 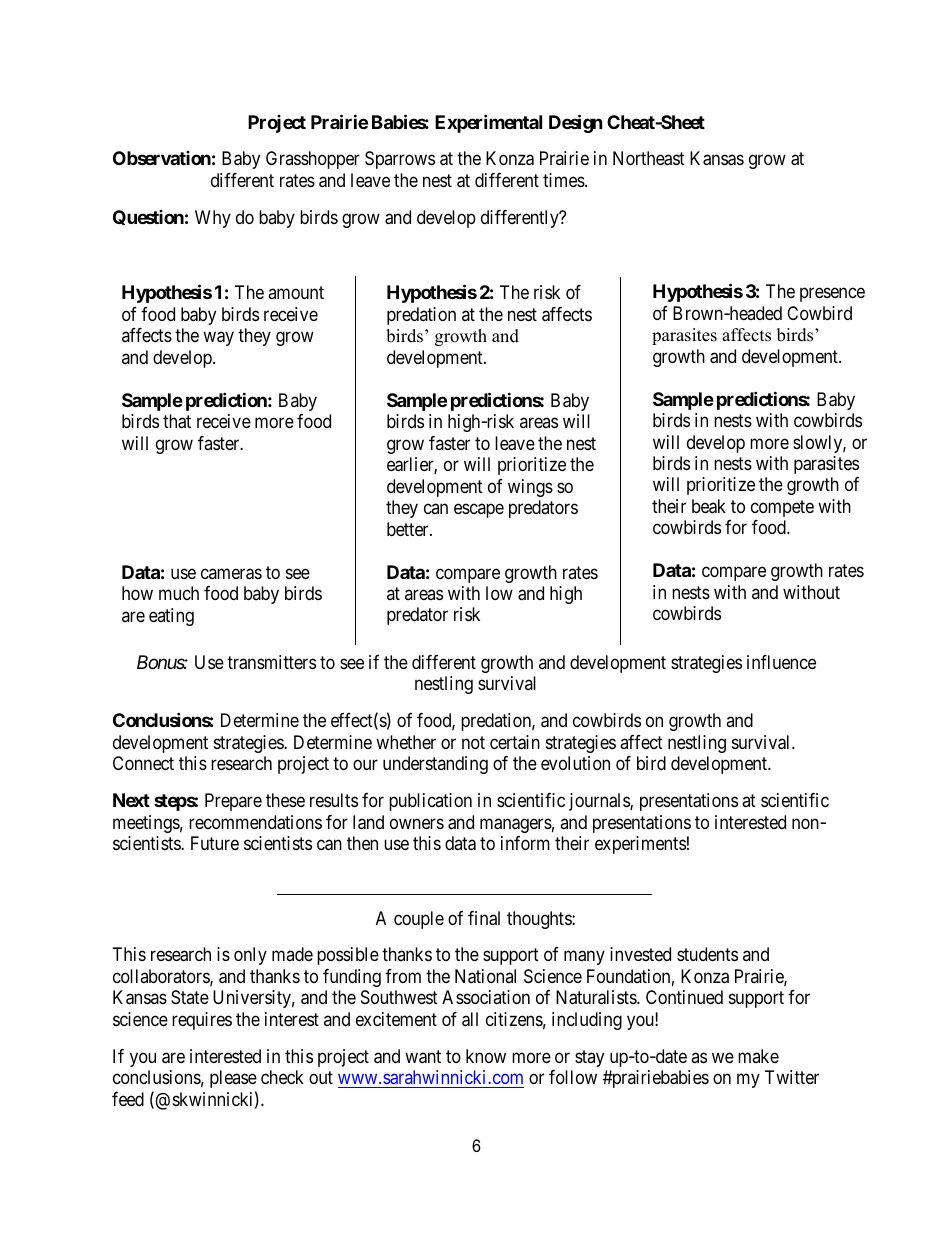 I want to click on experiments, so click(x=640, y=845).
